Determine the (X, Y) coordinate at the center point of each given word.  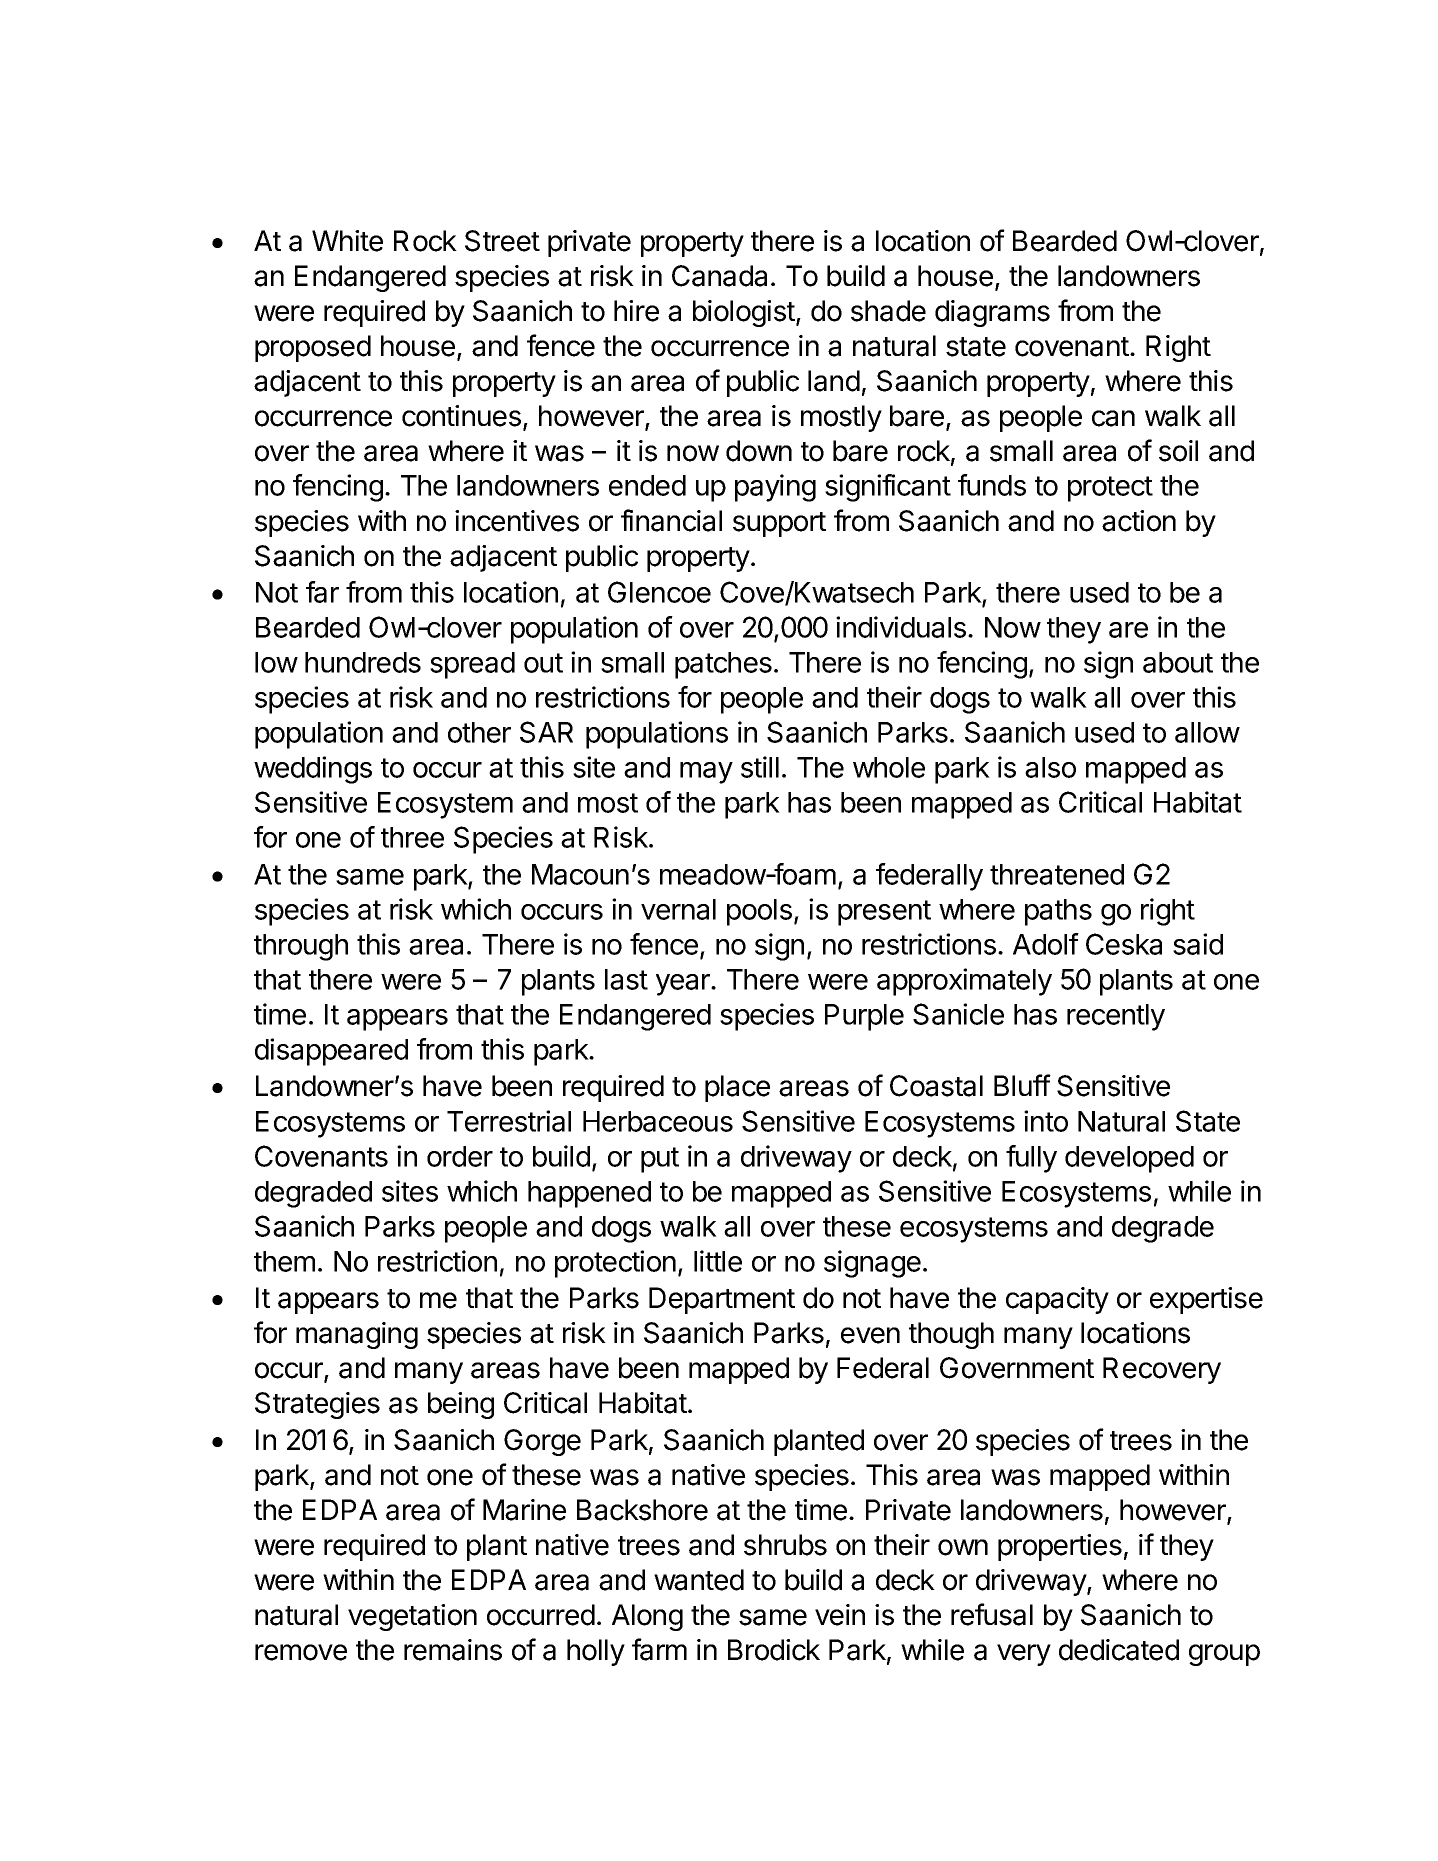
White (347, 241)
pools (759, 912)
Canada (719, 276)
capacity (1057, 1300)
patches (723, 665)
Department (722, 1300)
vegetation (412, 1617)
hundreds (363, 662)
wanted (699, 1580)
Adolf (1046, 944)
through (301, 947)
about (1178, 662)
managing (357, 1335)
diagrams (992, 313)
